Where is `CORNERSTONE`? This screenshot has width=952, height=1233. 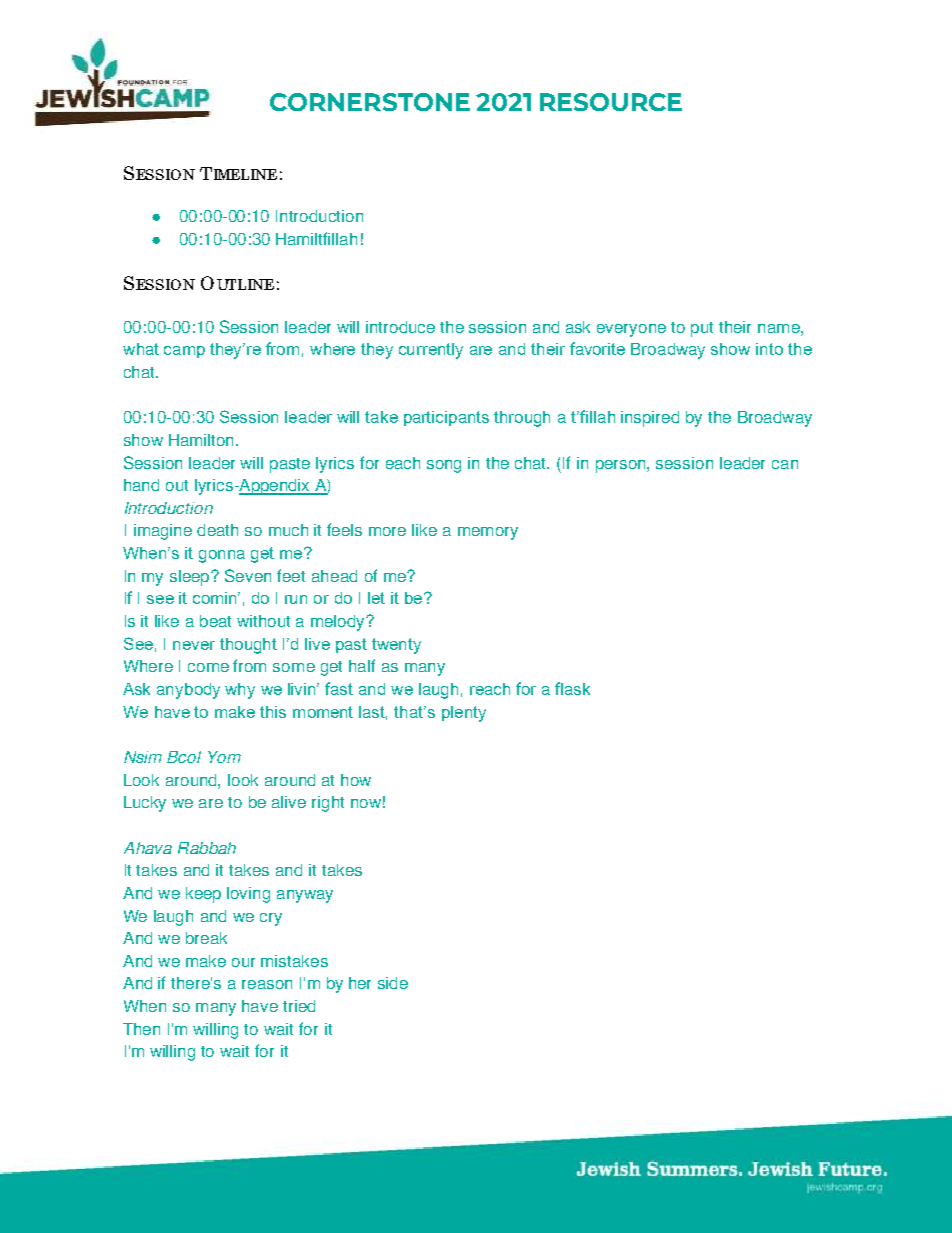 CORNERSTONE is located at coordinates (370, 102).
